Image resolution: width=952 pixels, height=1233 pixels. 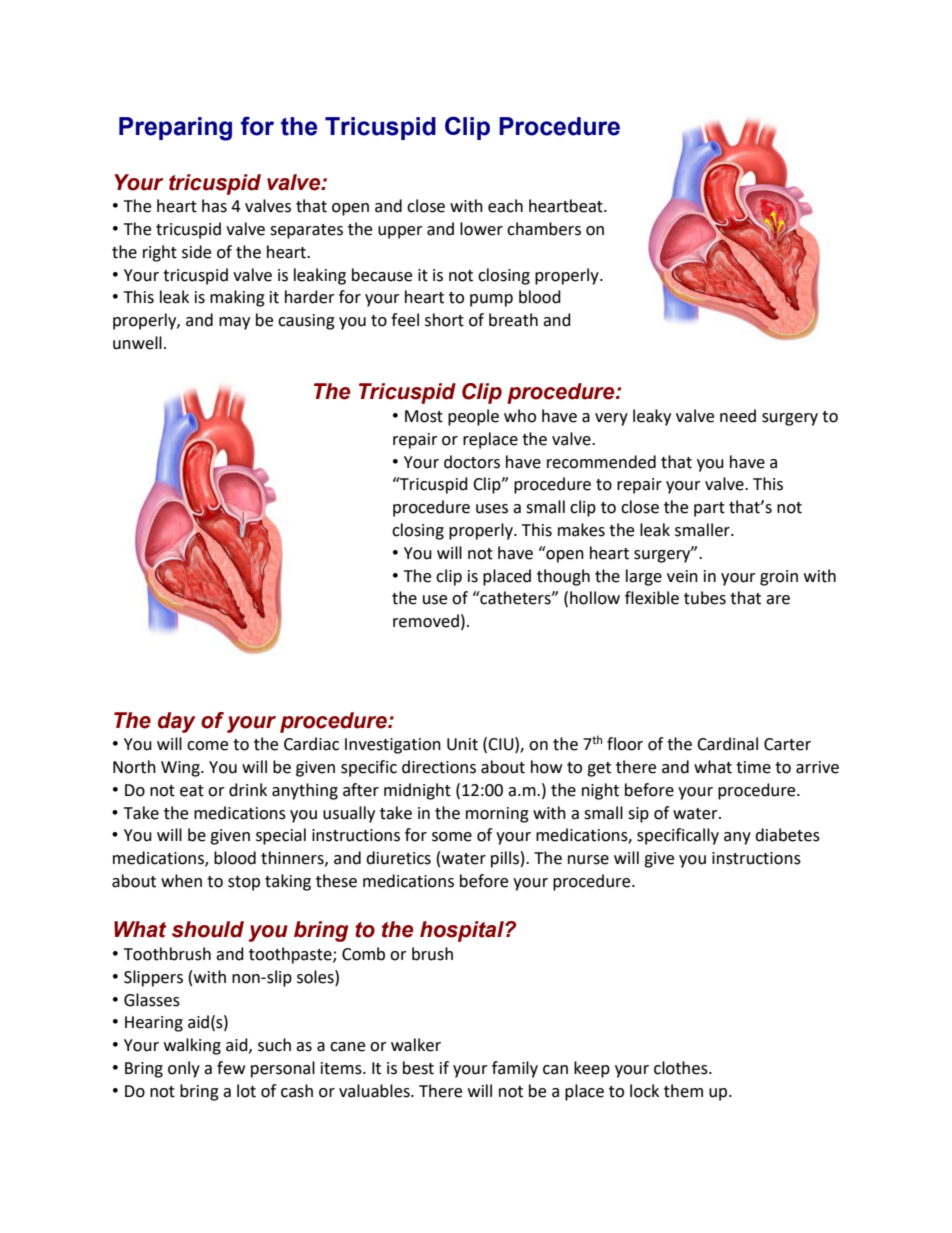 What do you see at coordinates (231, 1068) in the screenshot?
I see `few` at bounding box center [231, 1068].
